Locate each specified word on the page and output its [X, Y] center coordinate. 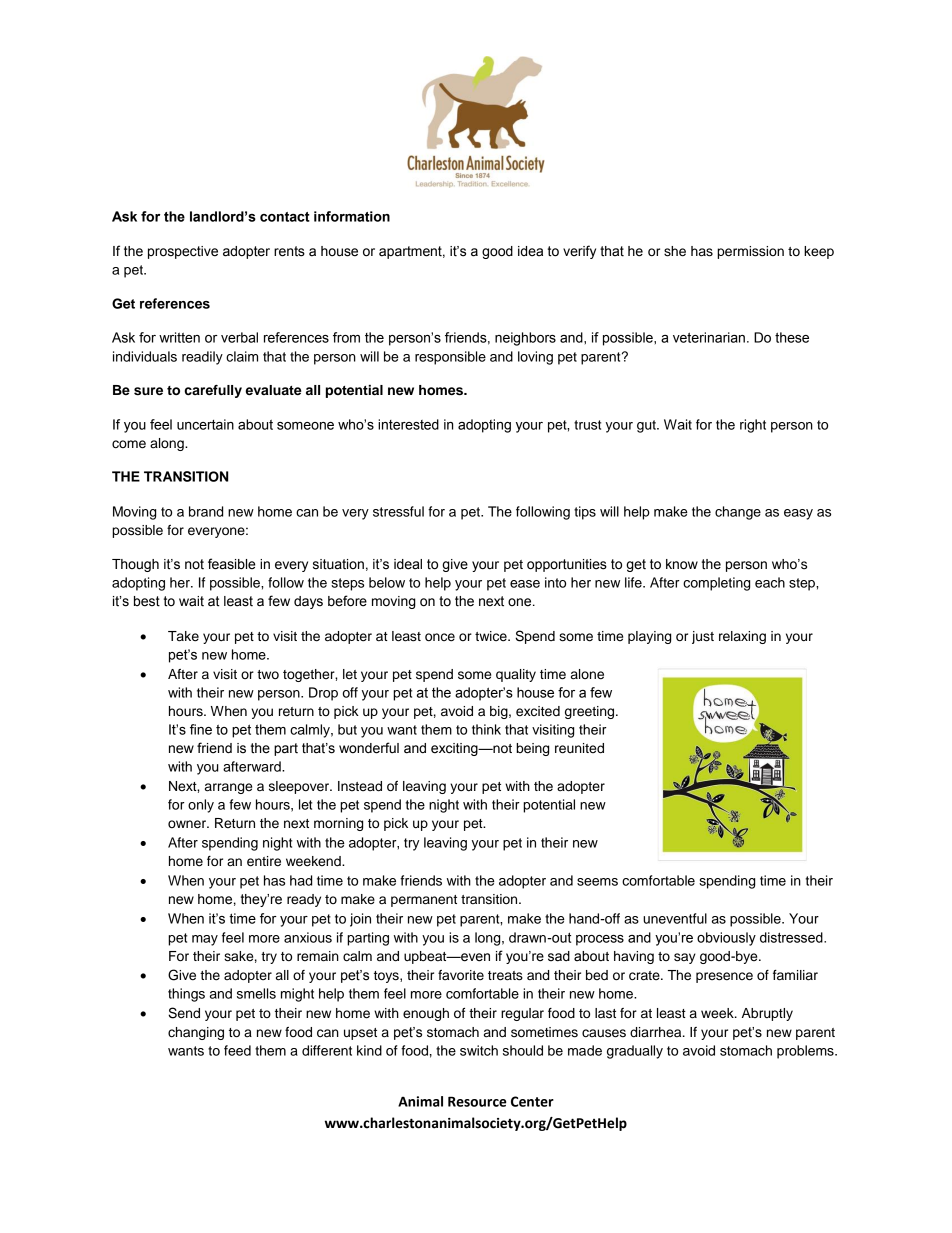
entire [264, 861]
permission [750, 252]
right [753, 426]
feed [237, 1050]
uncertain [205, 424]
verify [579, 252]
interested [408, 424]
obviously [726, 939]
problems [806, 1052]
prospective [183, 252]
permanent [424, 901]
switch [479, 1050]
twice [492, 636]
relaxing [742, 637]
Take [183, 636]
